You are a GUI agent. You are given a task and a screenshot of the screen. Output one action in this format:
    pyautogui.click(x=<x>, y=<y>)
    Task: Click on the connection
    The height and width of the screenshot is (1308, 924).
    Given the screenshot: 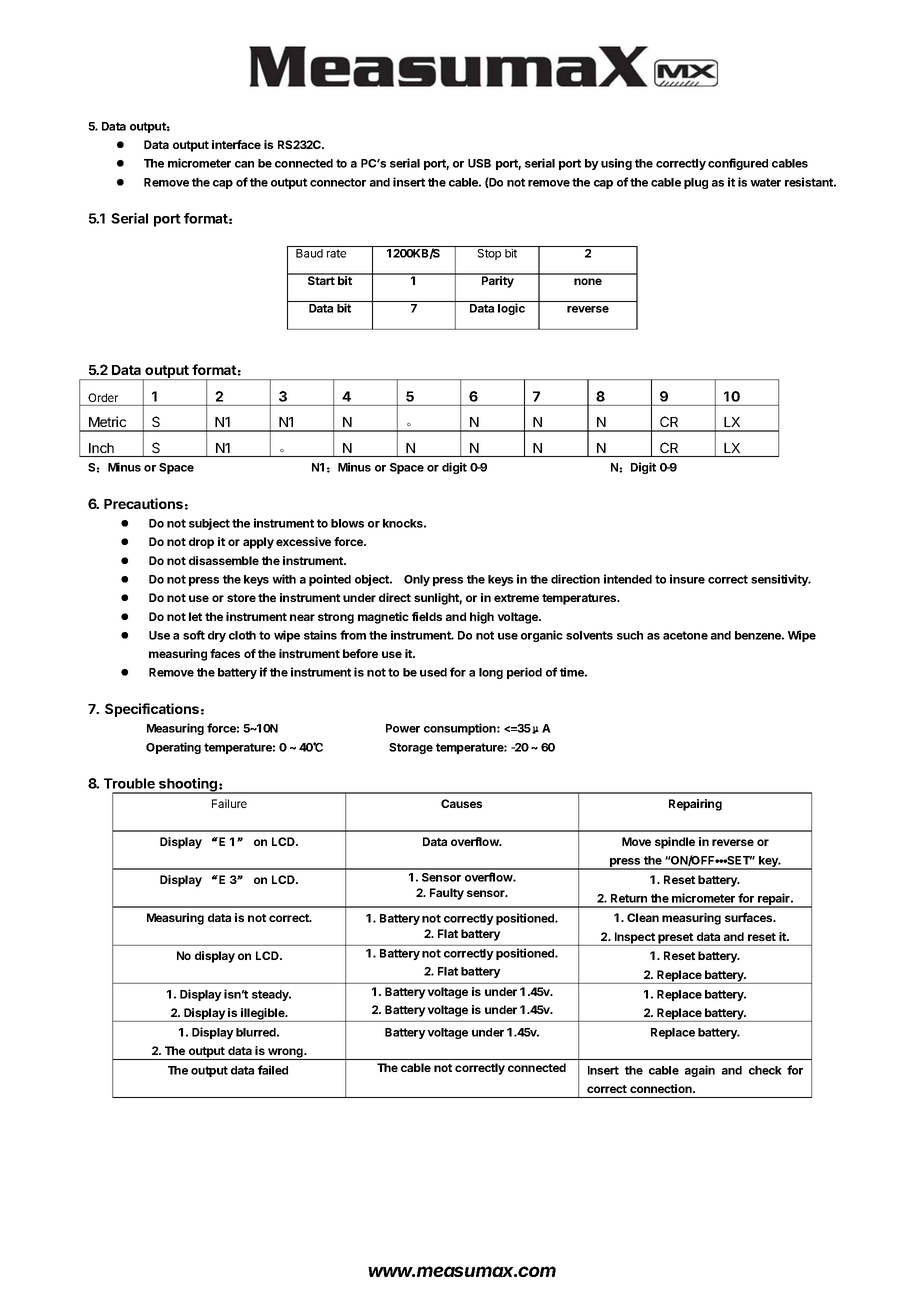 What is the action you would take?
    pyautogui.click(x=662, y=1088)
